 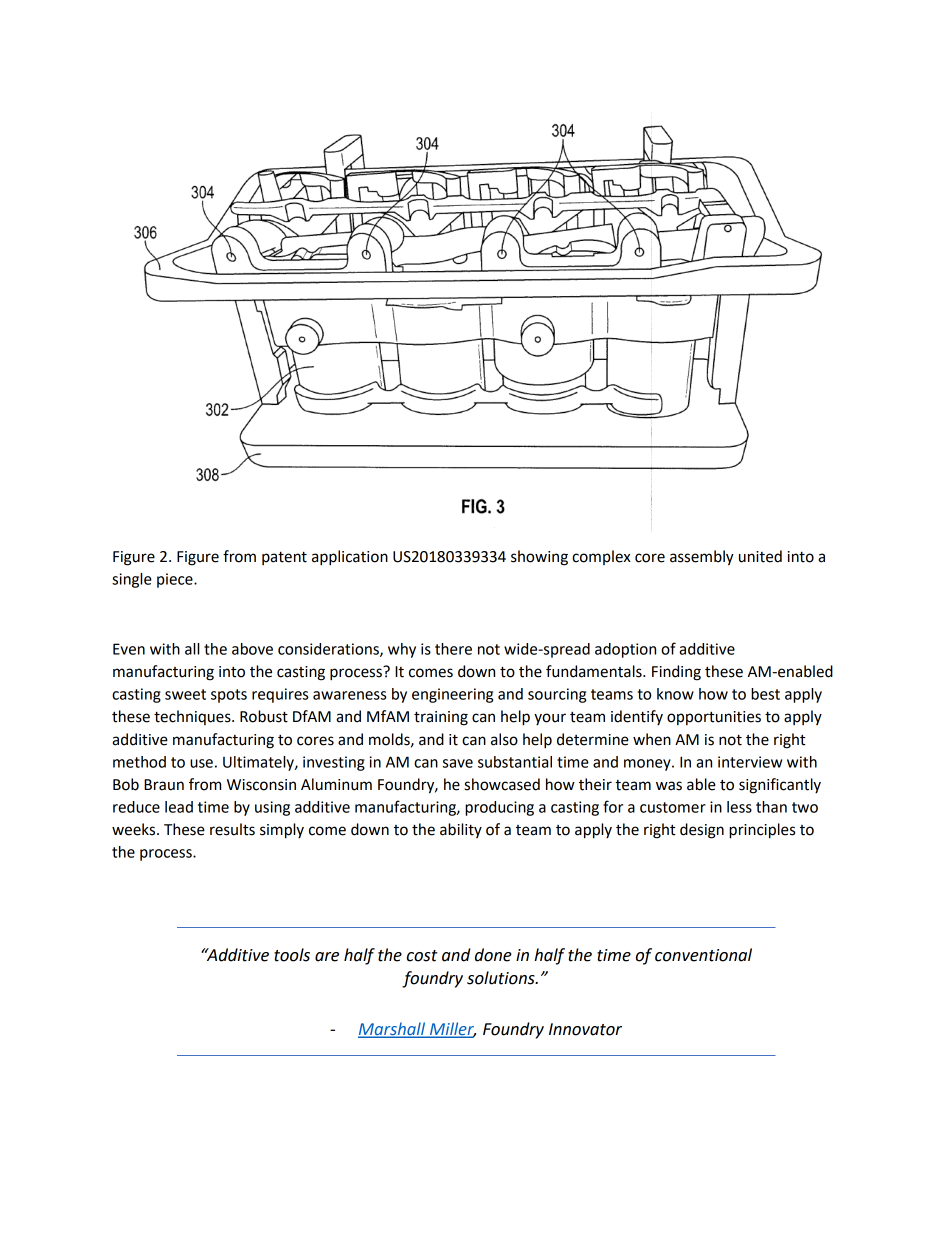 I want to click on piece, so click(x=176, y=580).
